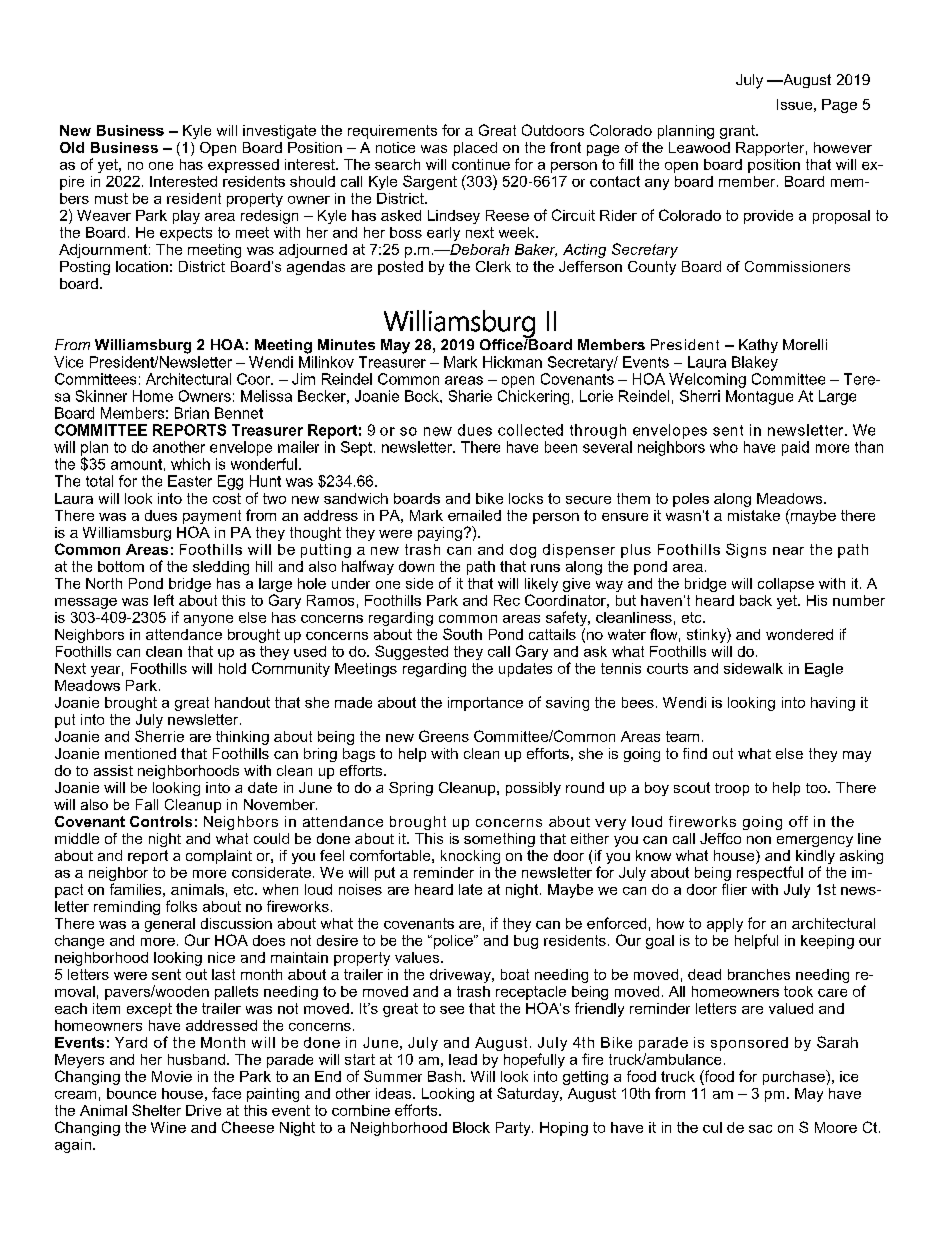 The height and width of the image is (1233, 952). What do you see at coordinates (799, 634) in the image?
I see `wondered` at bounding box center [799, 634].
